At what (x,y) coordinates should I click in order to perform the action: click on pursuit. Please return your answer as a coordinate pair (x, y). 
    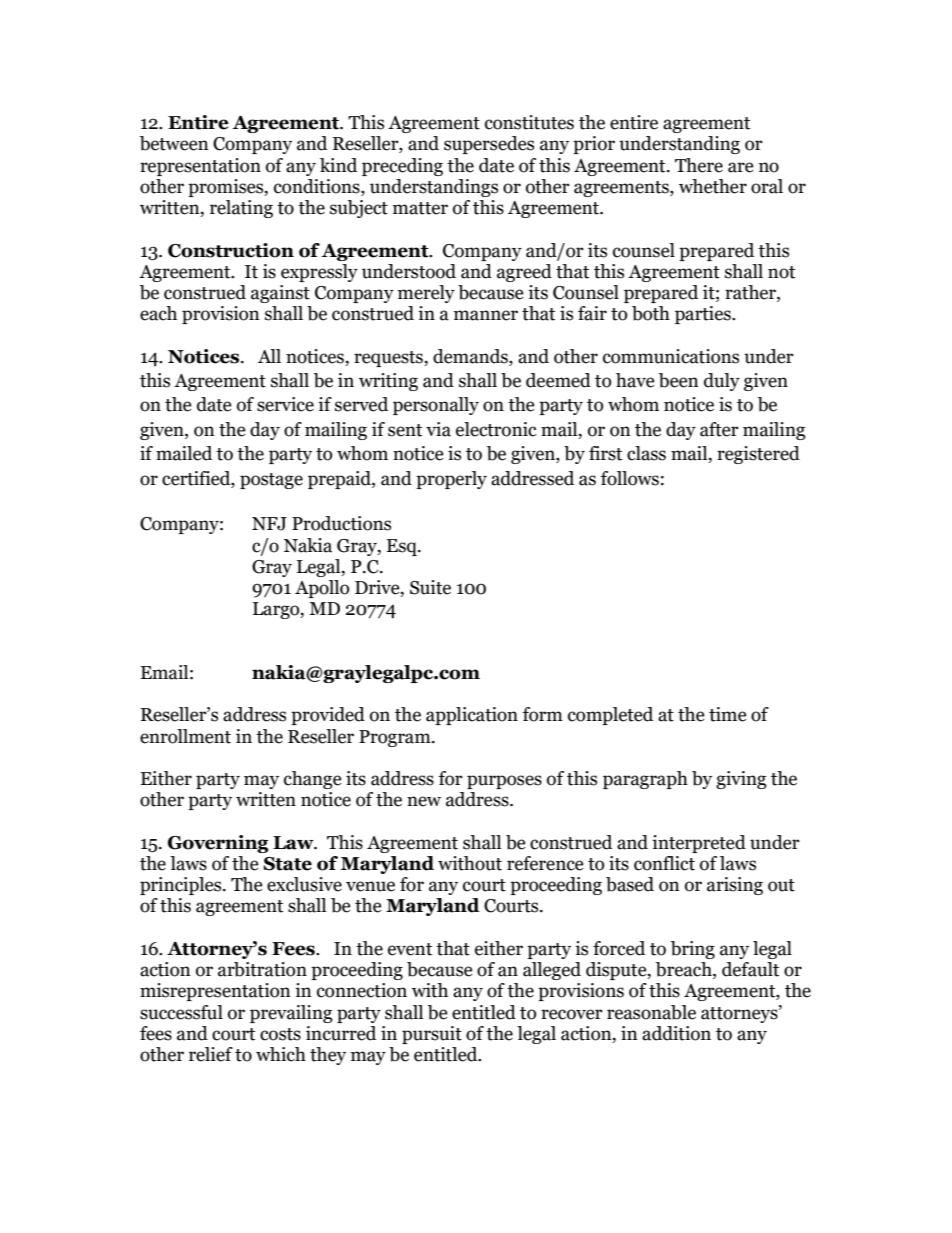
    Looking at the image, I should click on (432, 1035).
